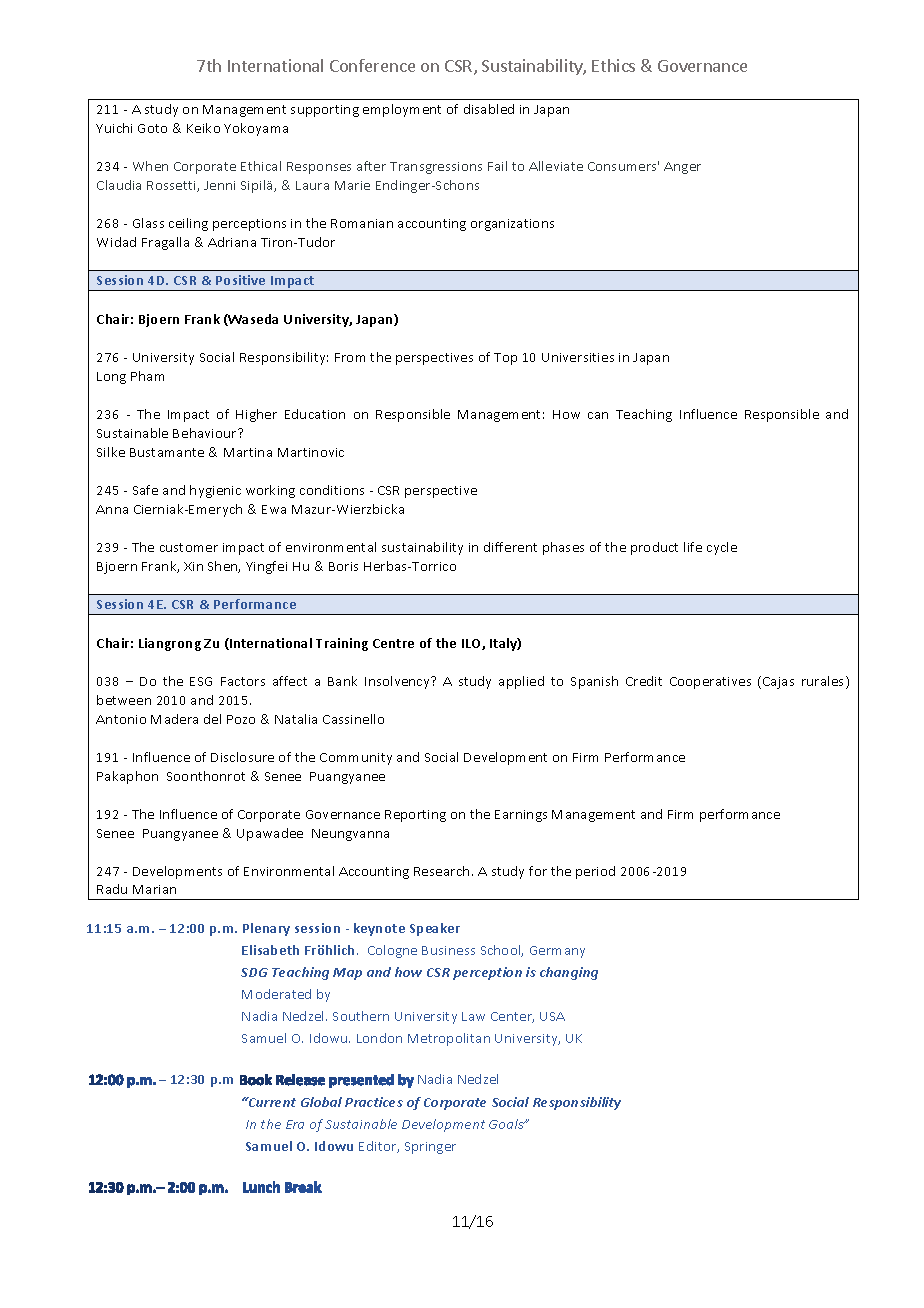  Describe the element at coordinates (193, 566) in the screenshot. I see `Xin` at that location.
